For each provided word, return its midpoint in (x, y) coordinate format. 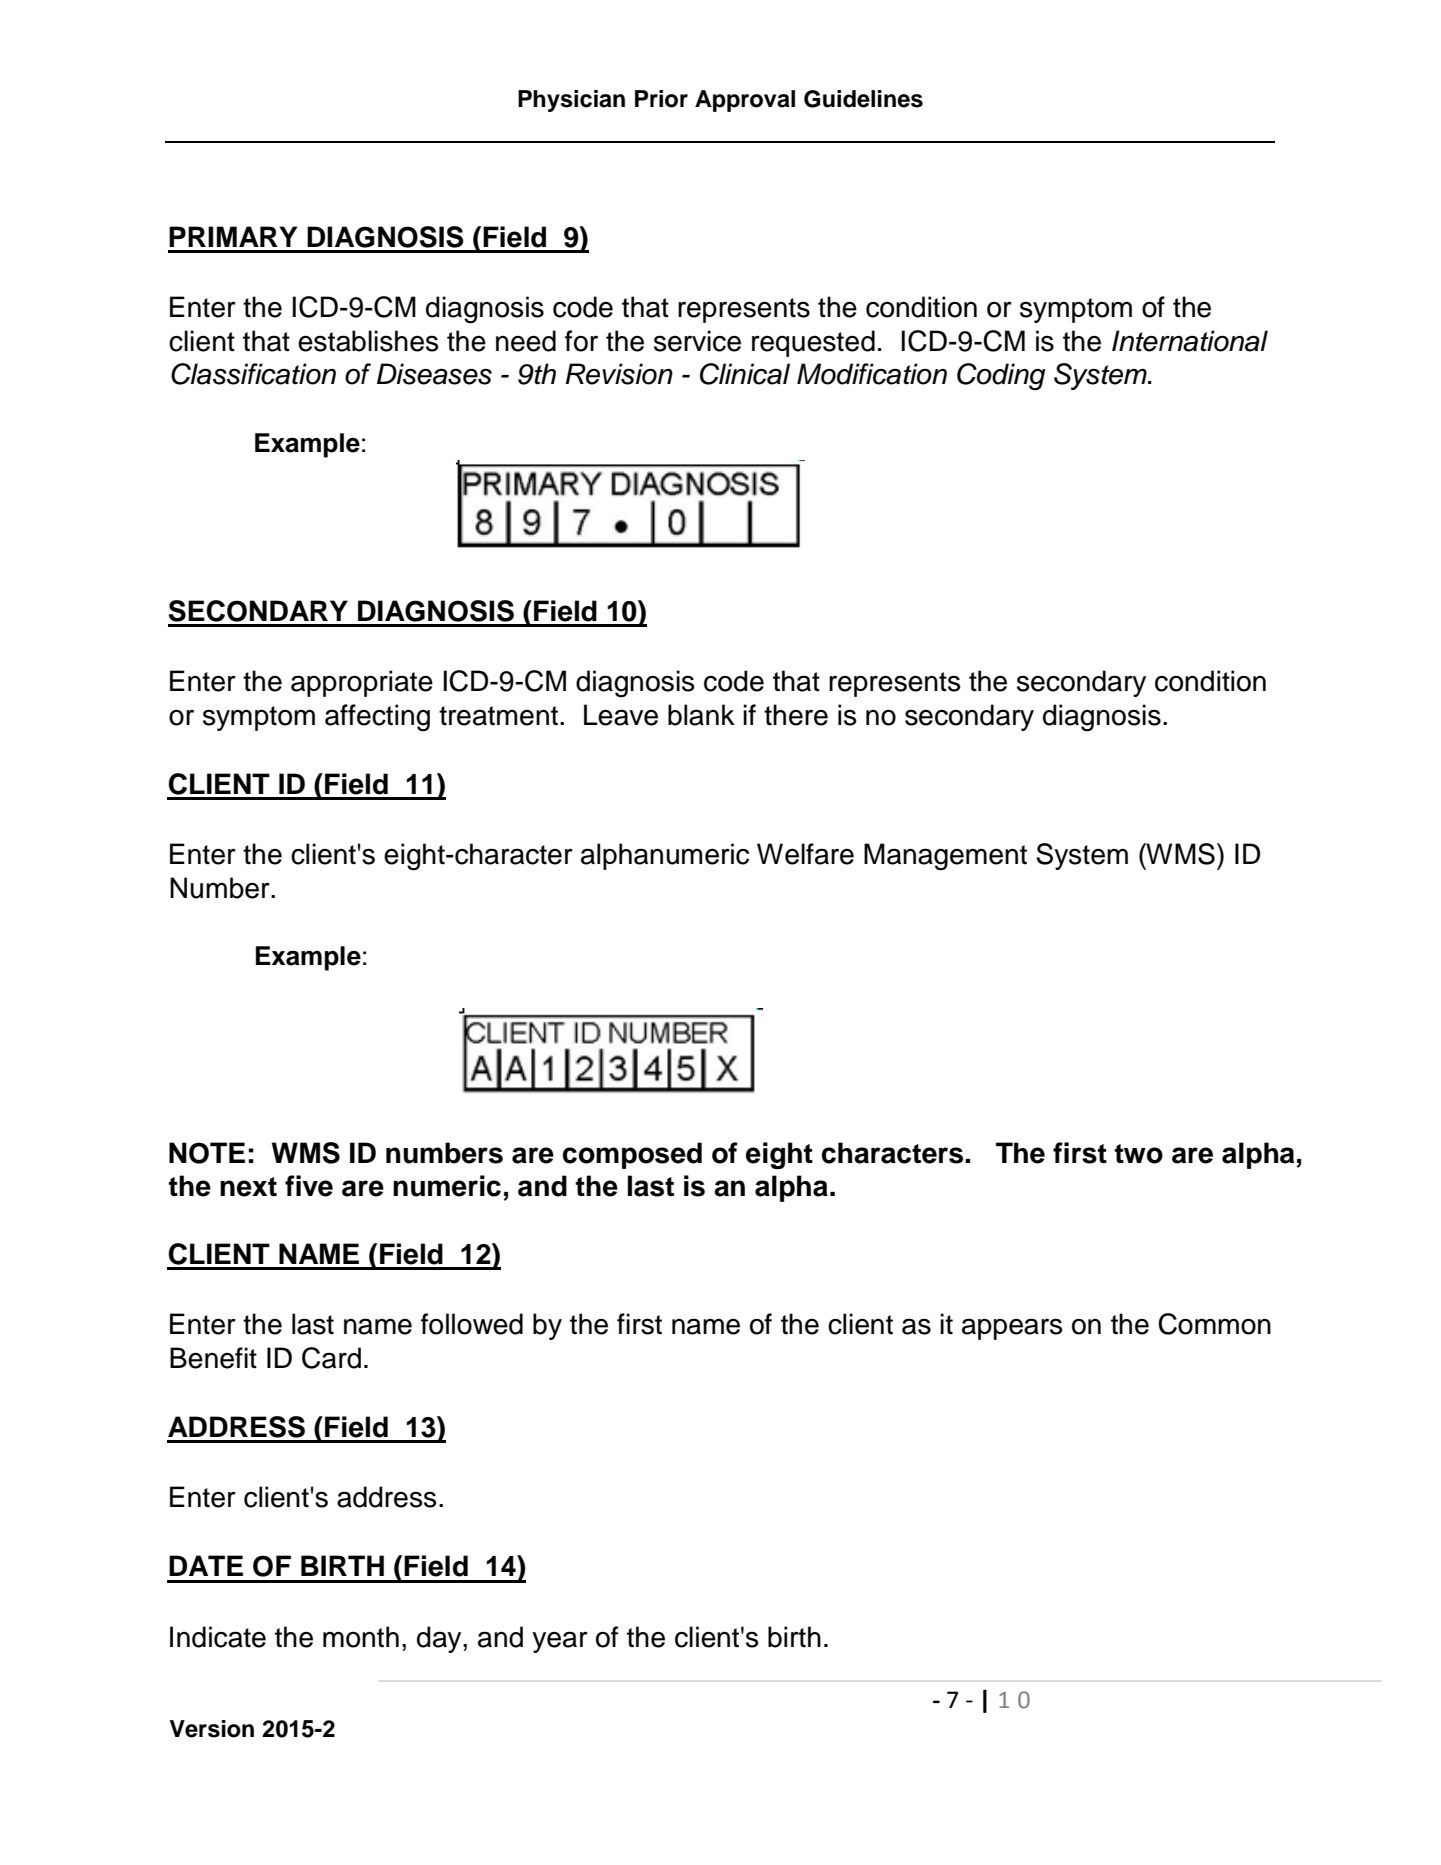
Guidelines (863, 99)
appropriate (362, 683)
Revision (619, 374)
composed (632, 1155)
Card (331, 1358)
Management (945, 857)
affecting (377, 718)
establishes (368, 341)
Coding (1001, 377)
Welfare (805, 854)
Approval (745, 101)
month (361, 1637)
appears (1012, 1329)
